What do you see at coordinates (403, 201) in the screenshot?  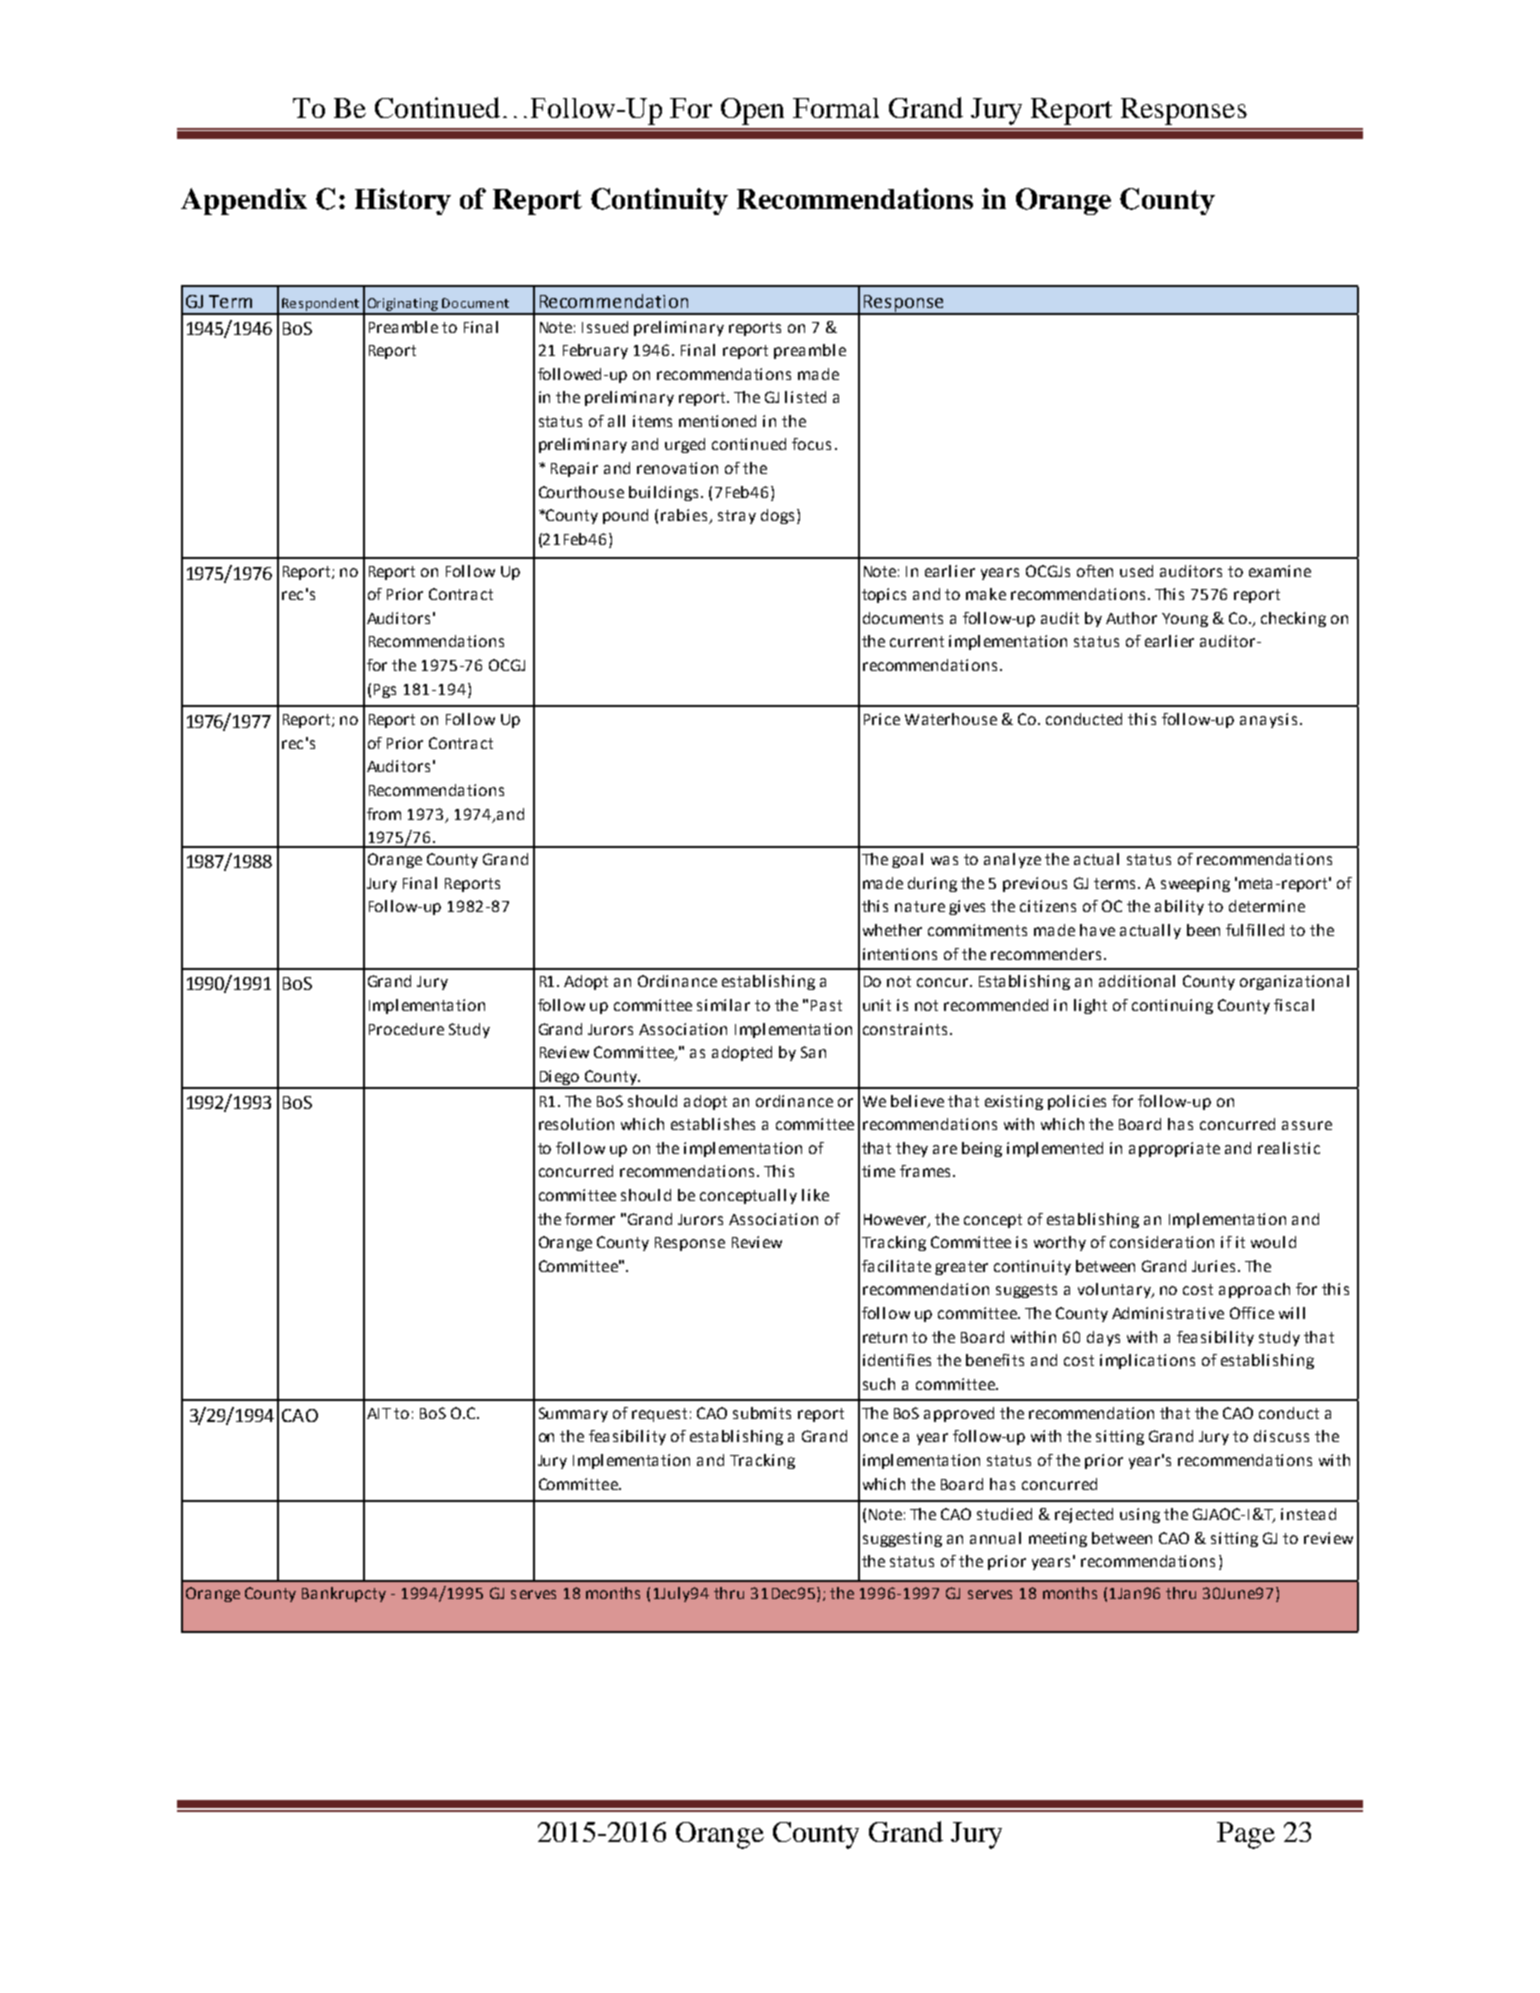 I see `History` at bounding box center [403, 201].
